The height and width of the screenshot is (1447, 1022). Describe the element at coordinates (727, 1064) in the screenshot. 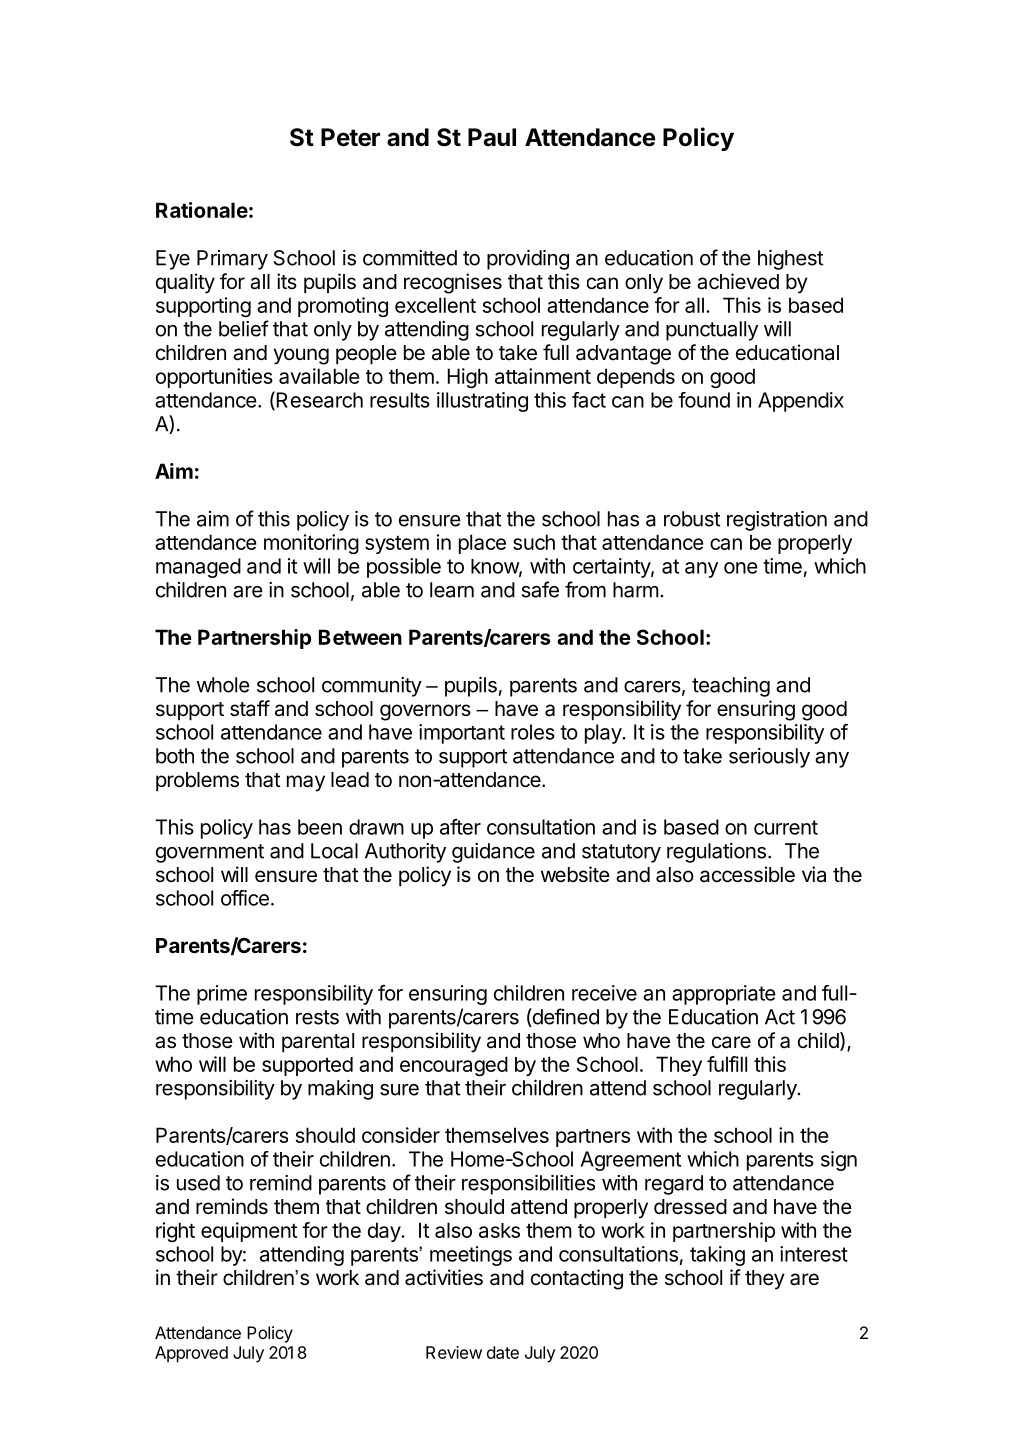

I see `fulfill` at that location.
